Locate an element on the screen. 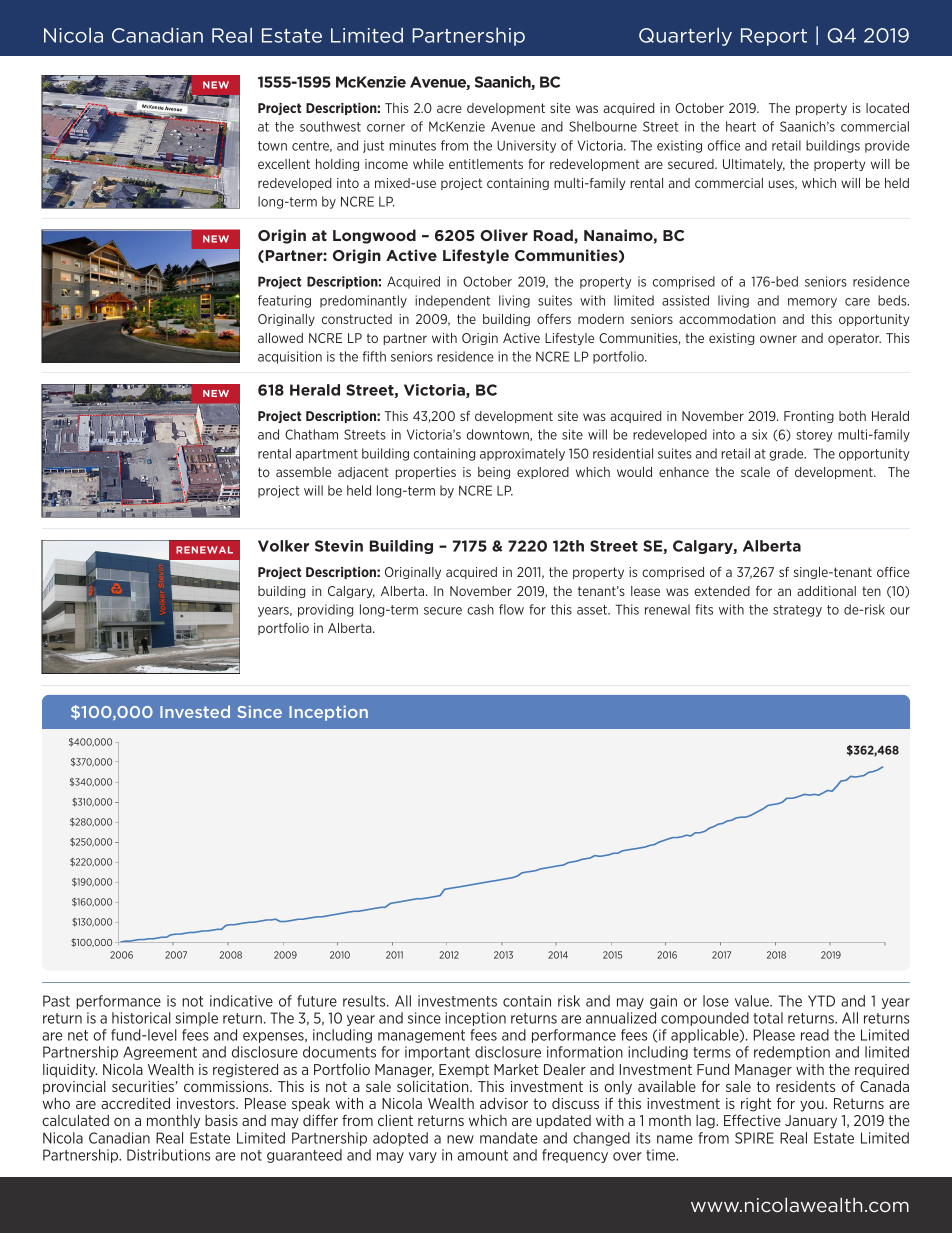 The image size is (952, 1233). results is located at coordinates (365, 1001).
